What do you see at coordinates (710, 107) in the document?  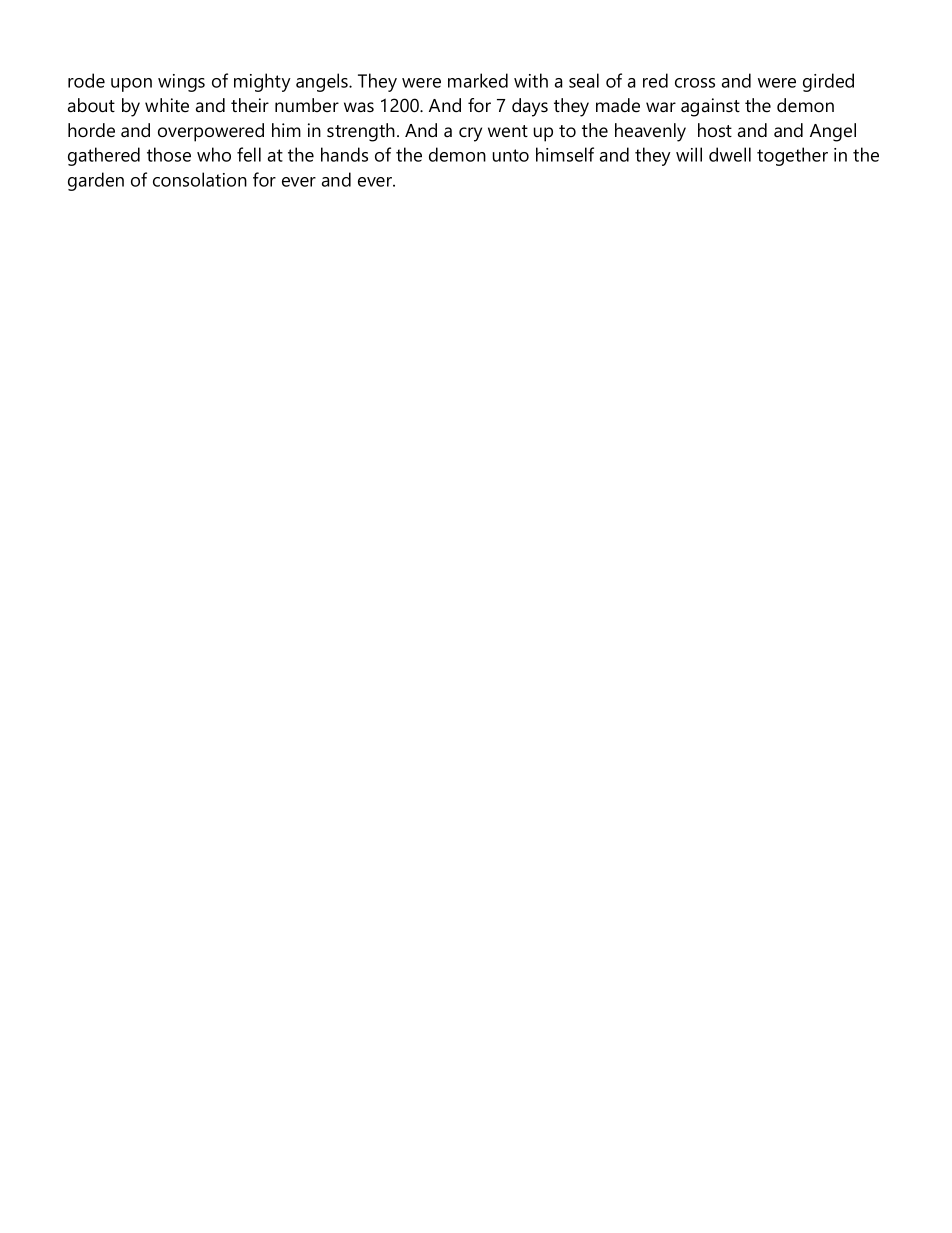 I see `against` at bounding box center [710, 107].
